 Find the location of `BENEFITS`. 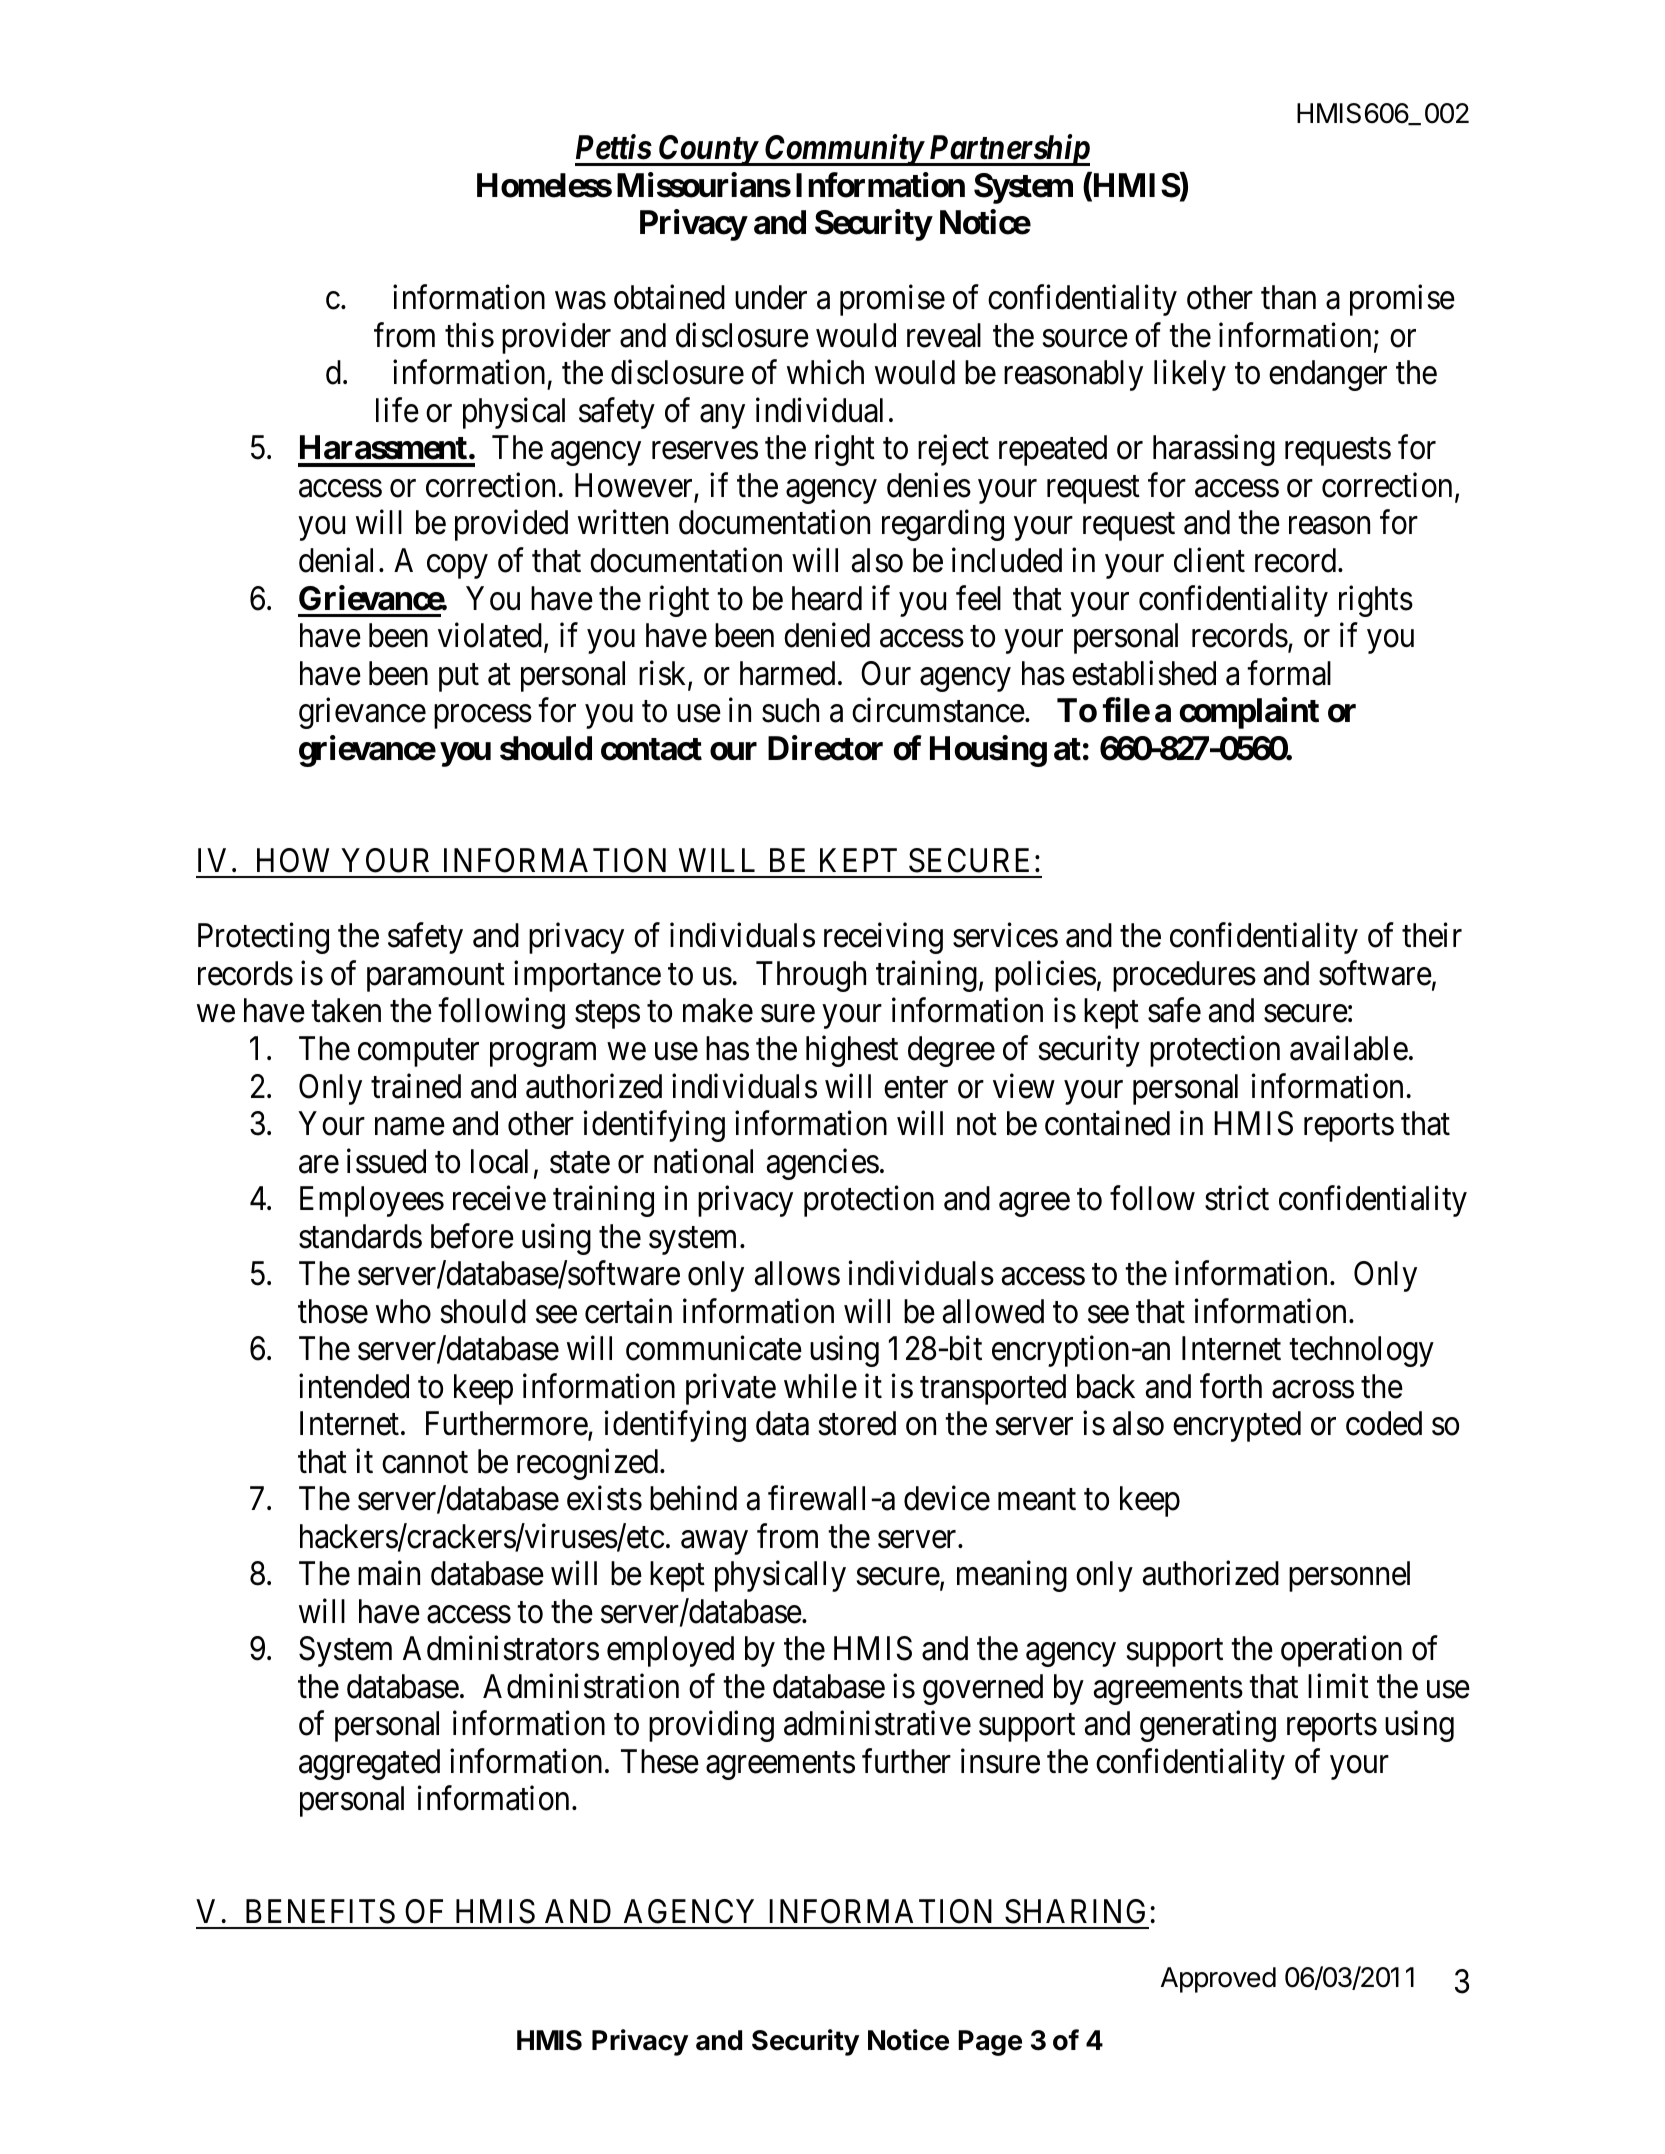

BENEFITS is located at coordinates (320, 1911).
